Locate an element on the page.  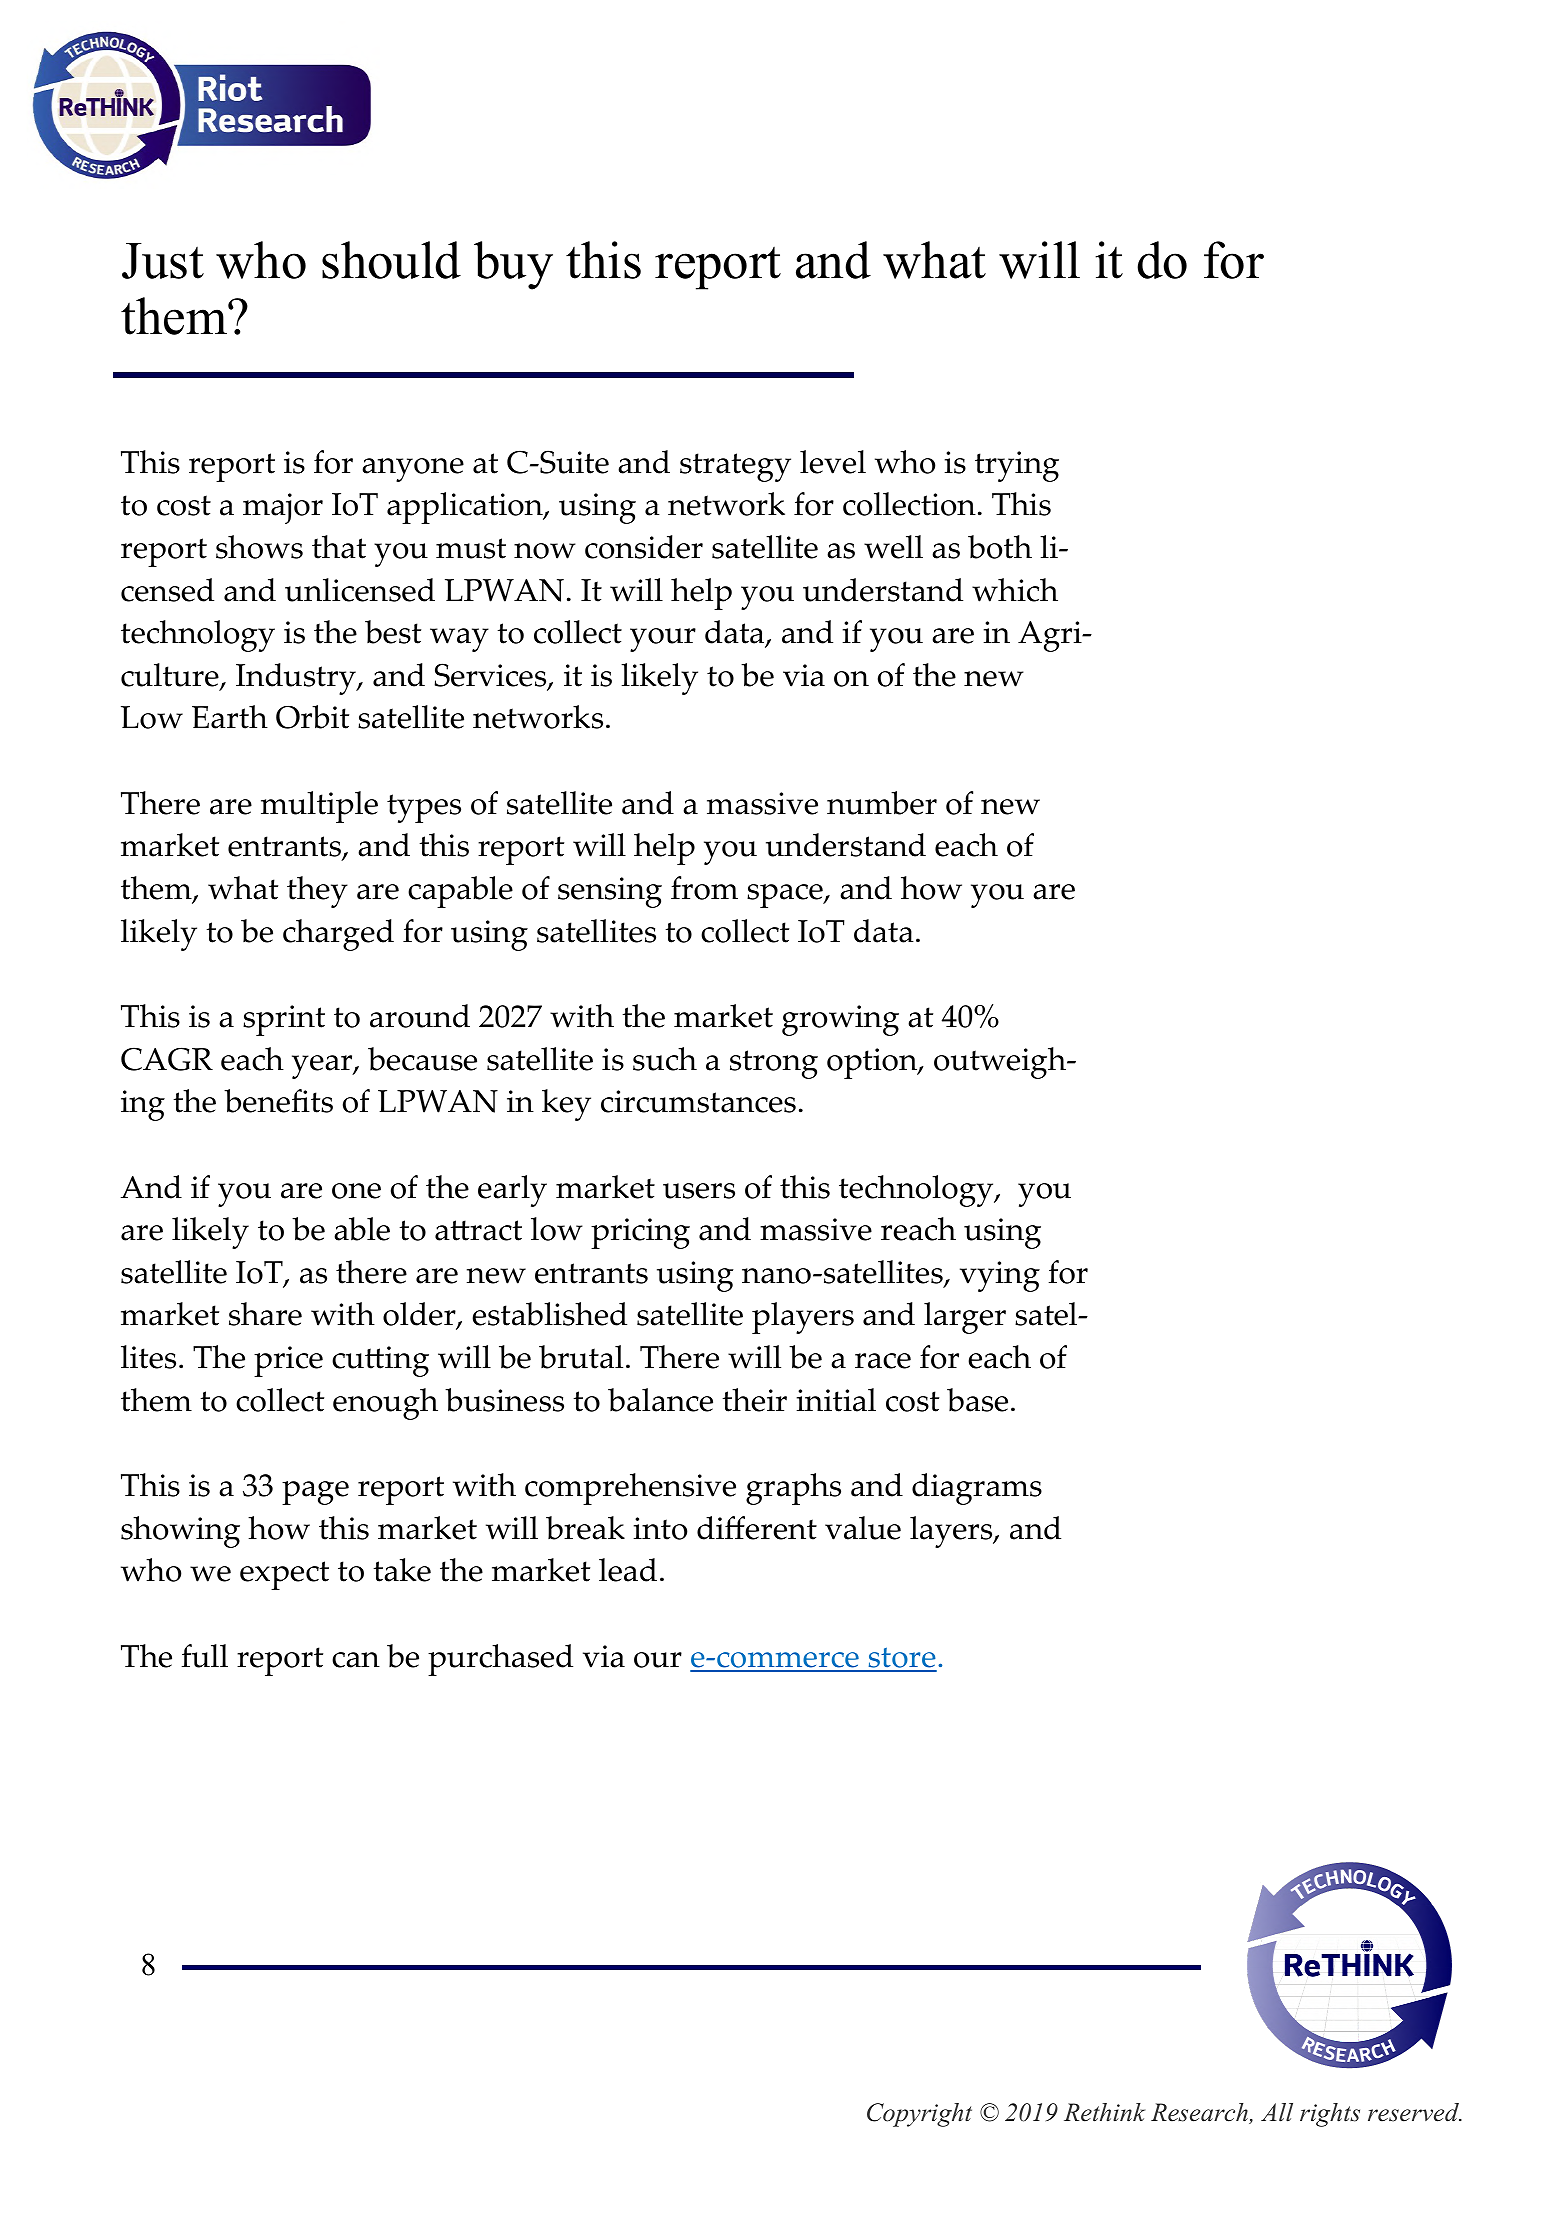
should is located at coordinates (391, 260).
